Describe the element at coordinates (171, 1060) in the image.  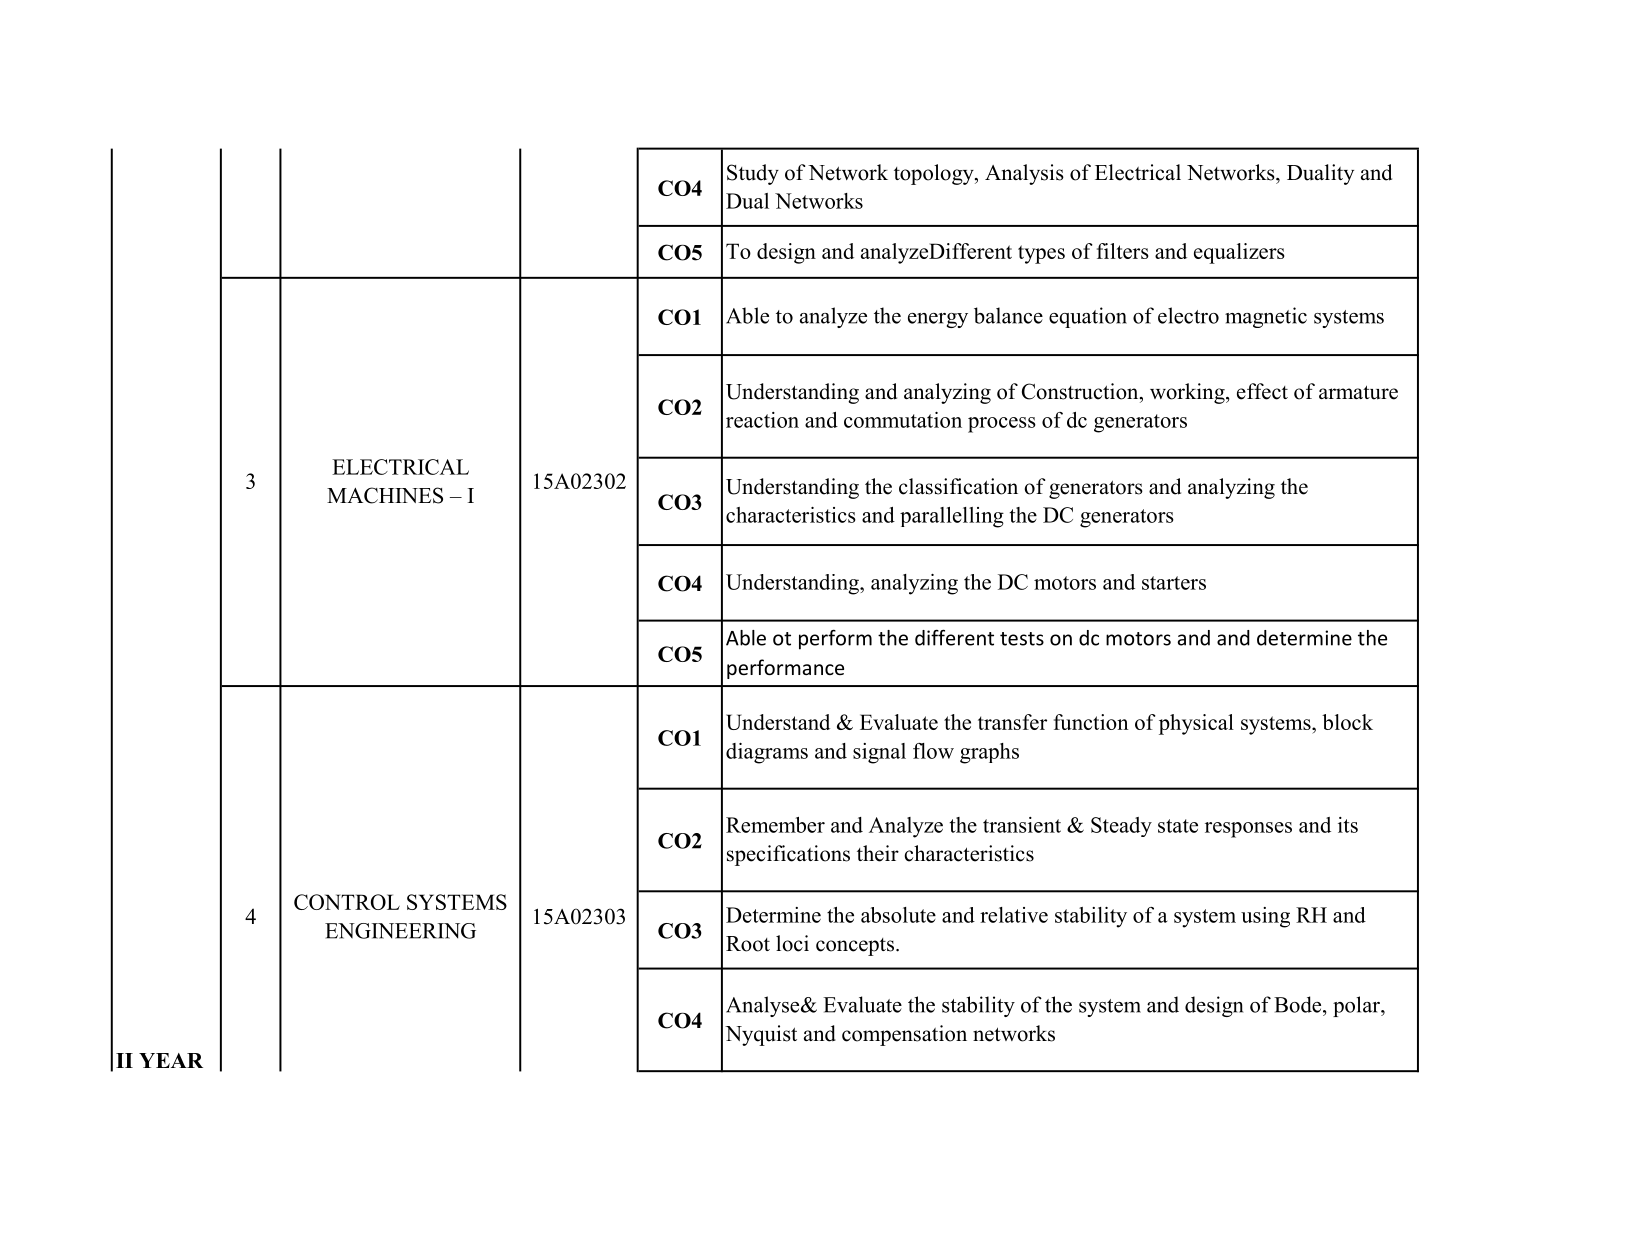
I see `YEAR` at that location.
